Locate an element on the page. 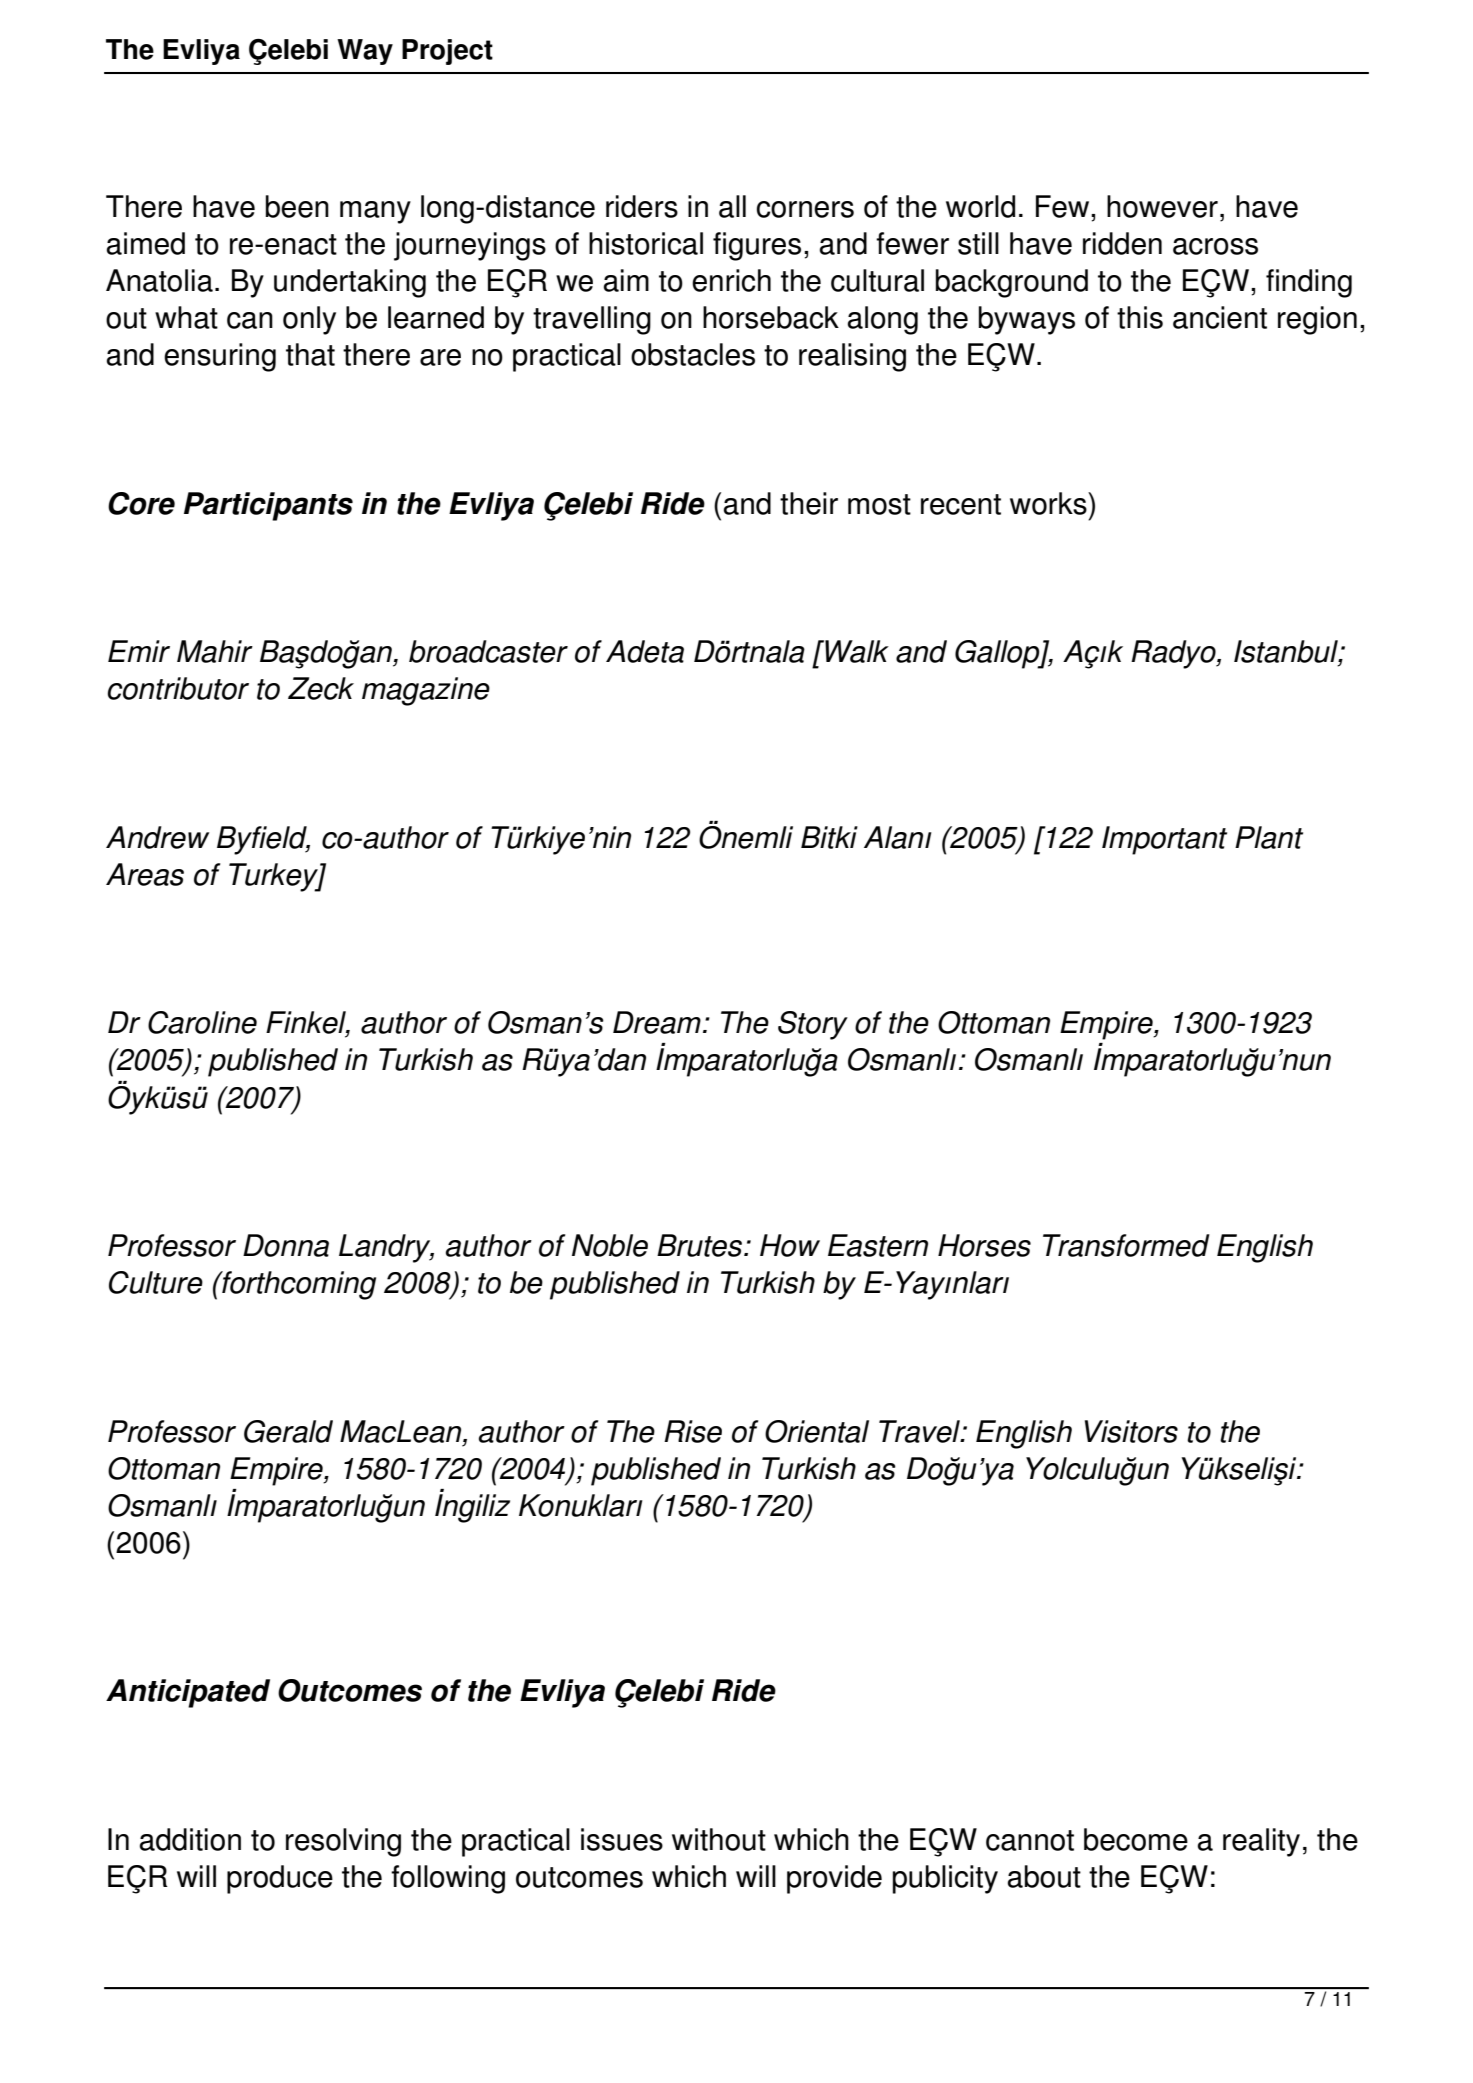  however is located at coordinates (1162, 206).
